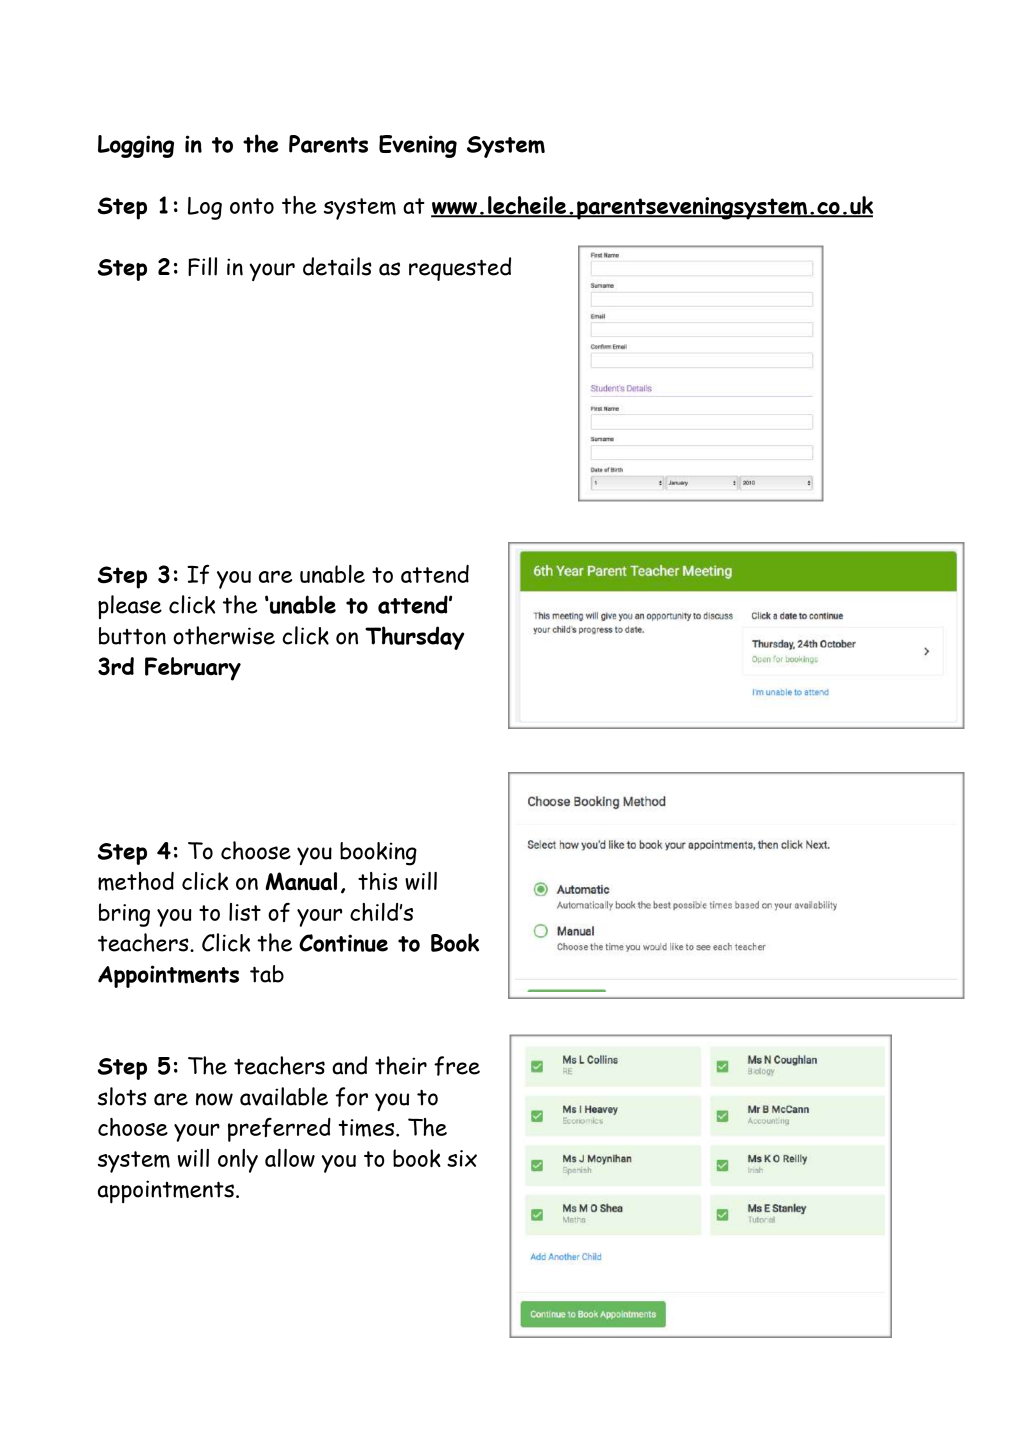 The image size is (1017, 1438). Describe the element at coordinates (462, 1158) in the image. I see `six` at that location.
